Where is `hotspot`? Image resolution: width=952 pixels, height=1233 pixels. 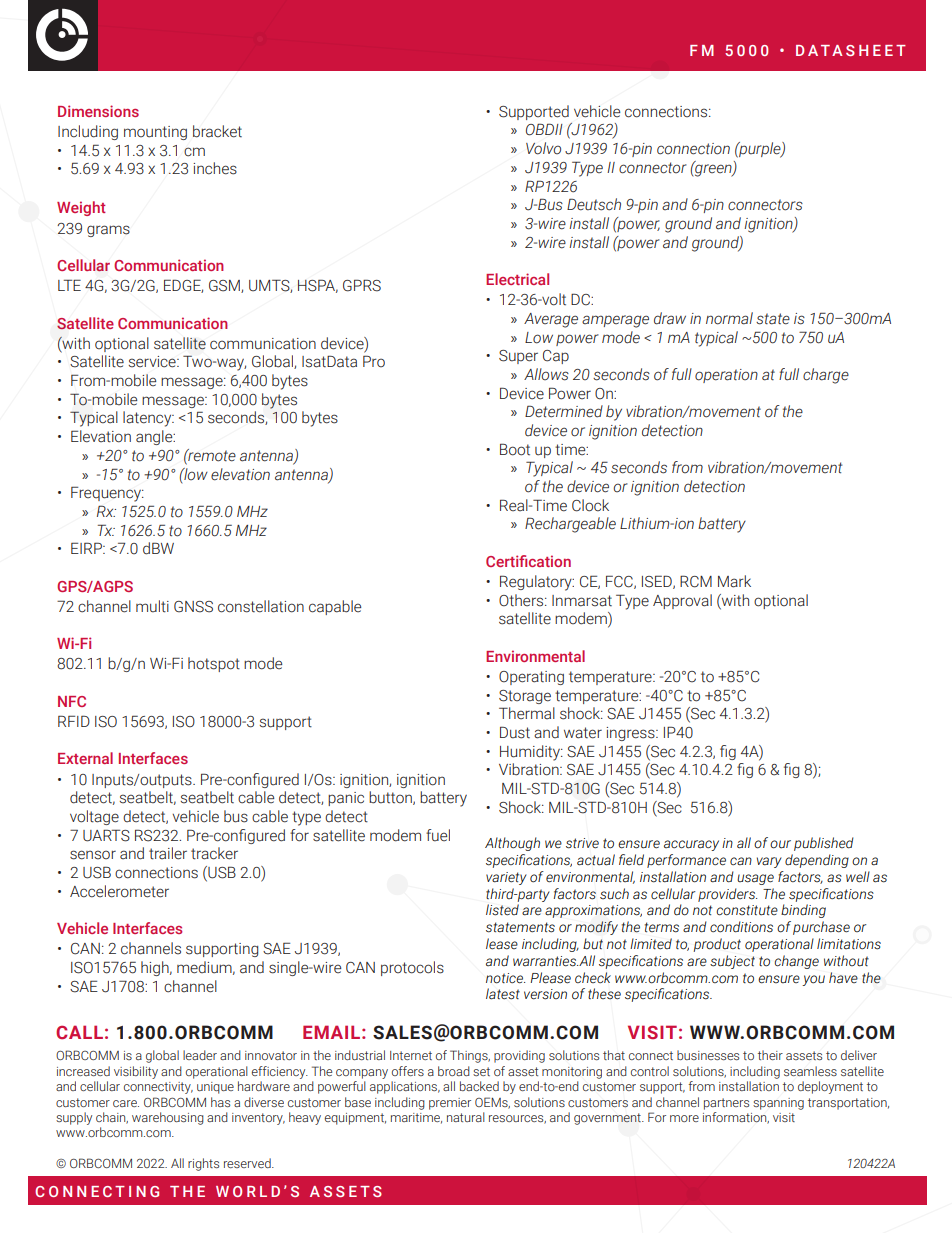 hotspot is located at coordinates (214, 664).
